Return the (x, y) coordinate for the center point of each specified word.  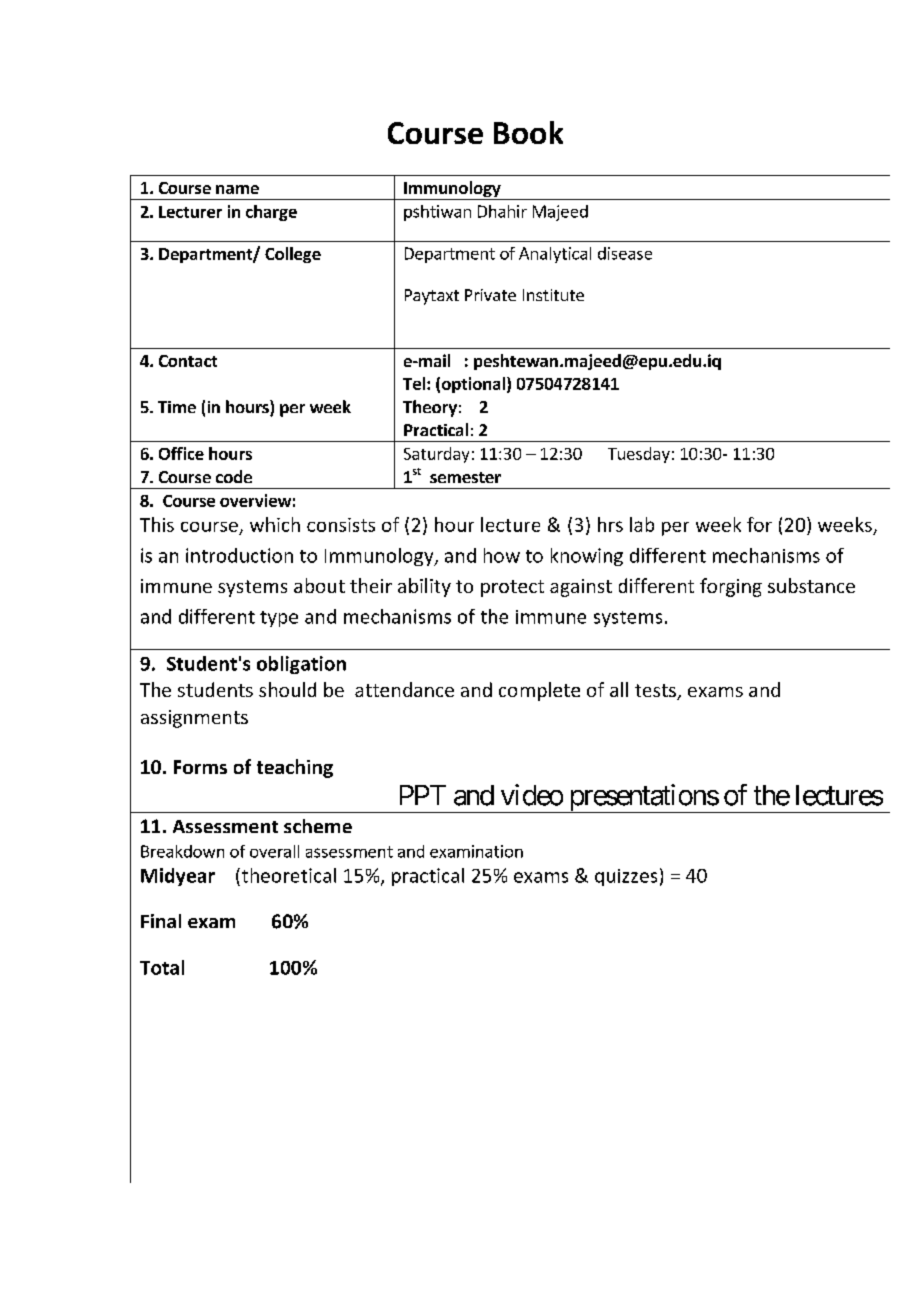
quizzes (626, 877)
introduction (239, 555)
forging (731, 587)
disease (625, 253)
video (532, 795)
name (237, 189)
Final (161, 921)
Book (528, 132)
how (502, 555)
